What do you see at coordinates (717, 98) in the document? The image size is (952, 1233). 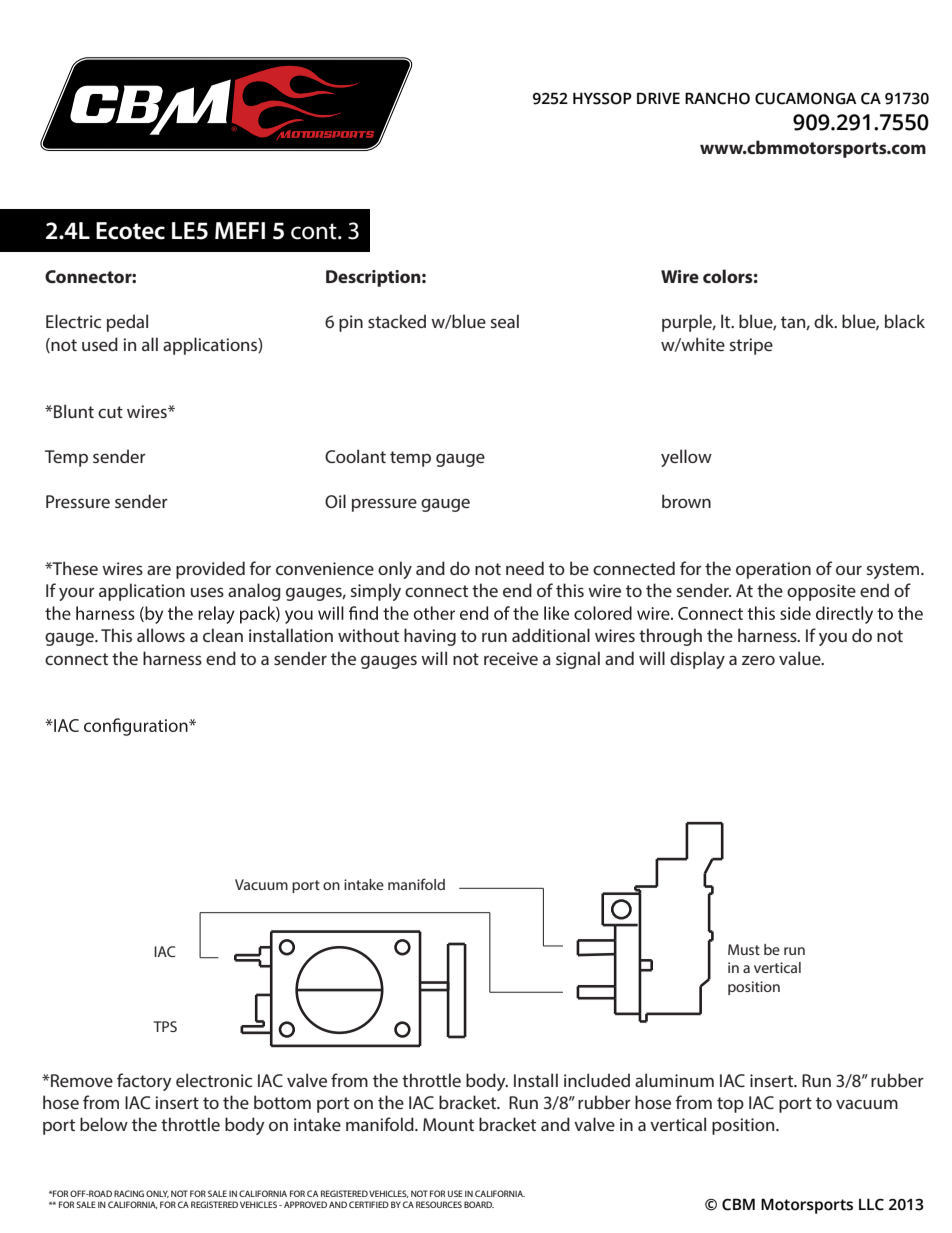 I see `RANCHO` at bounding box center [717, 98].
